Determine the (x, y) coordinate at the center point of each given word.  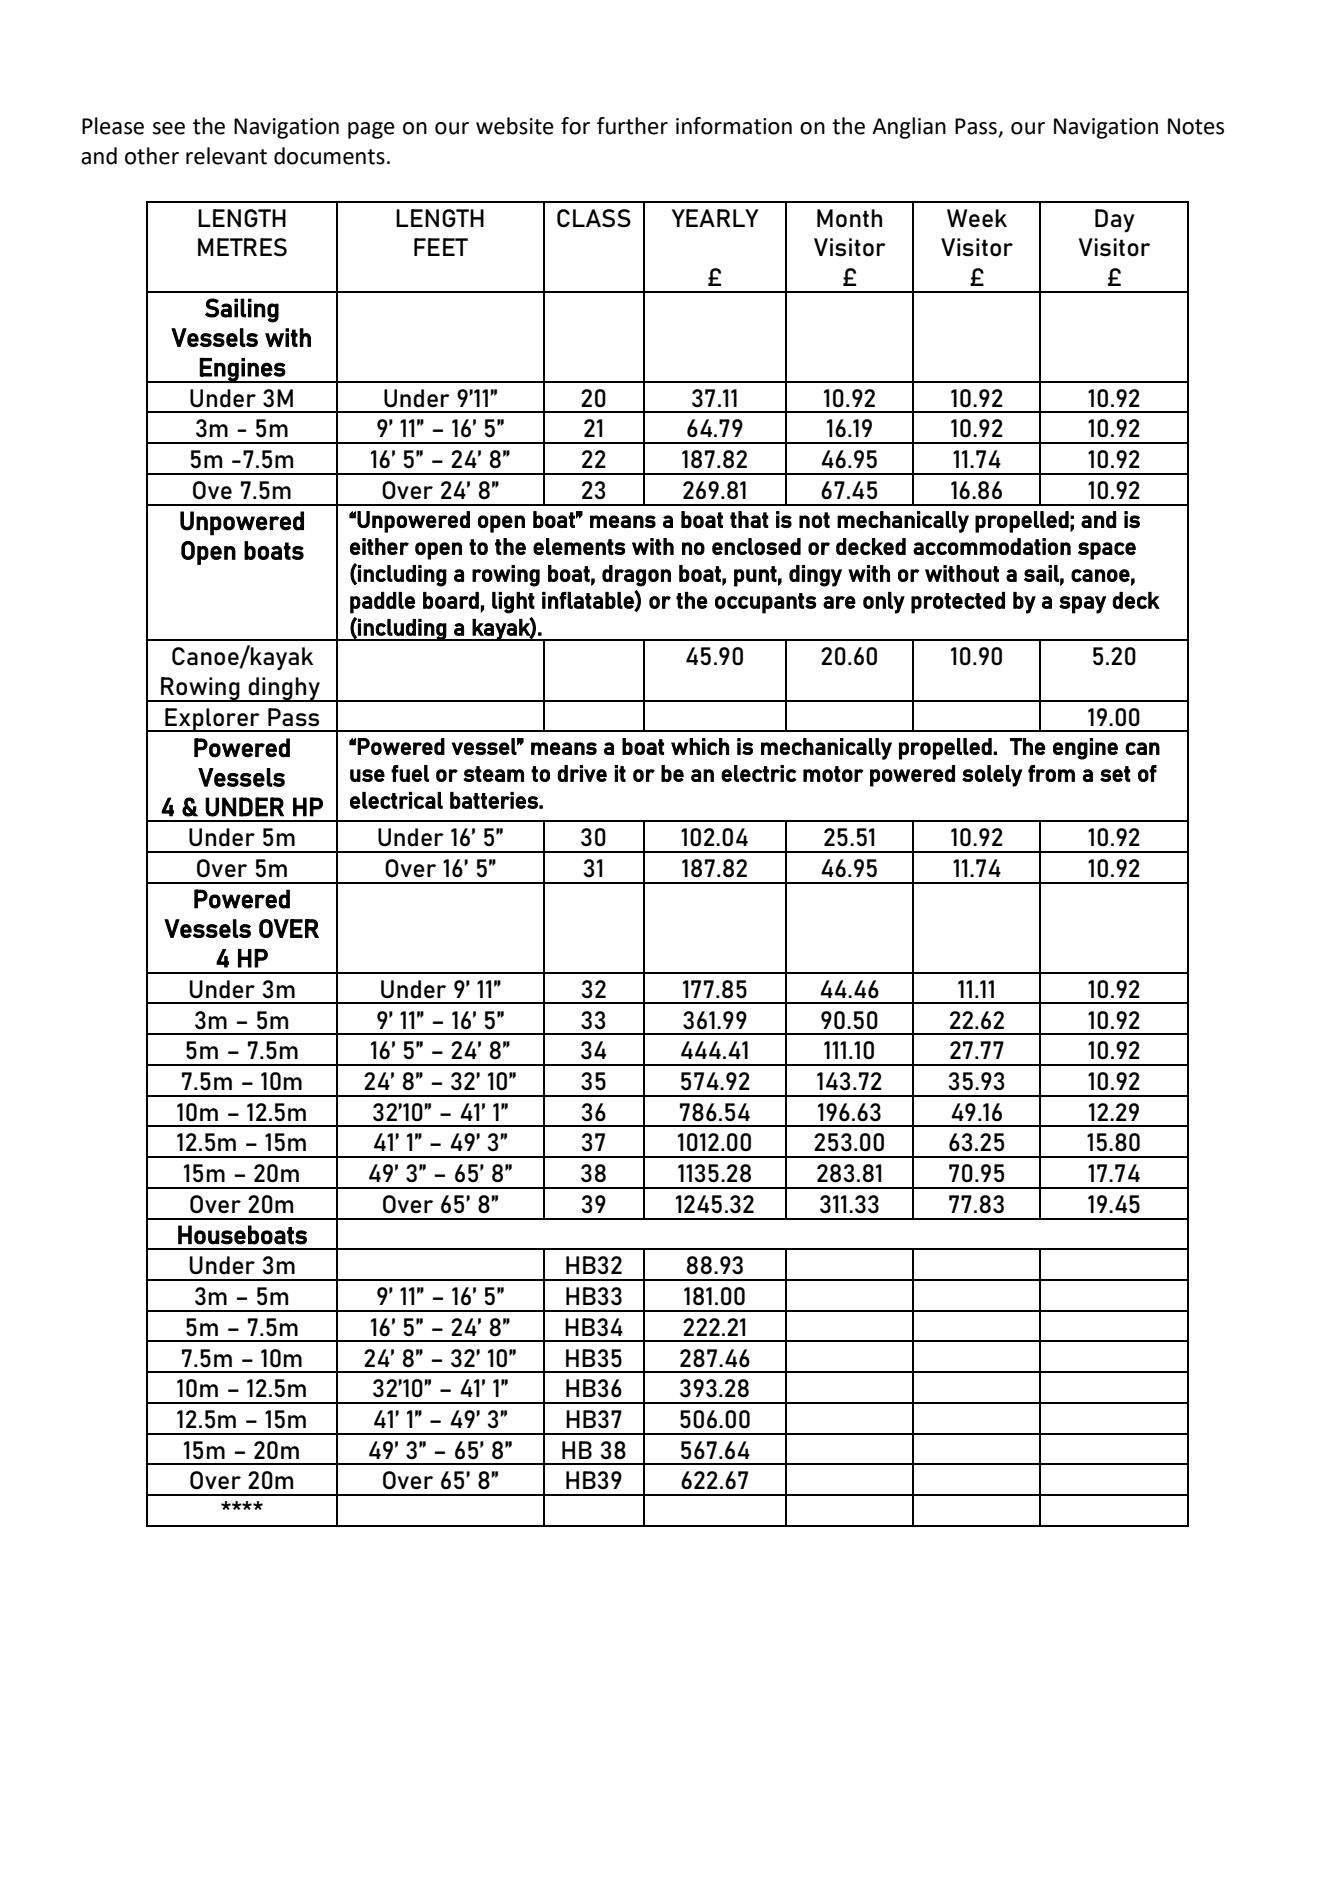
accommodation (992, 546)
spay (1082, 605)
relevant (226, 156)
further (632, 126)
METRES (242, 247)
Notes (1196, 126)
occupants (765, 603)
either (379, 546)
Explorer (212, 720)
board (451, 600)
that (749, 519)
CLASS (594, 218)
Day (1115, 221)
